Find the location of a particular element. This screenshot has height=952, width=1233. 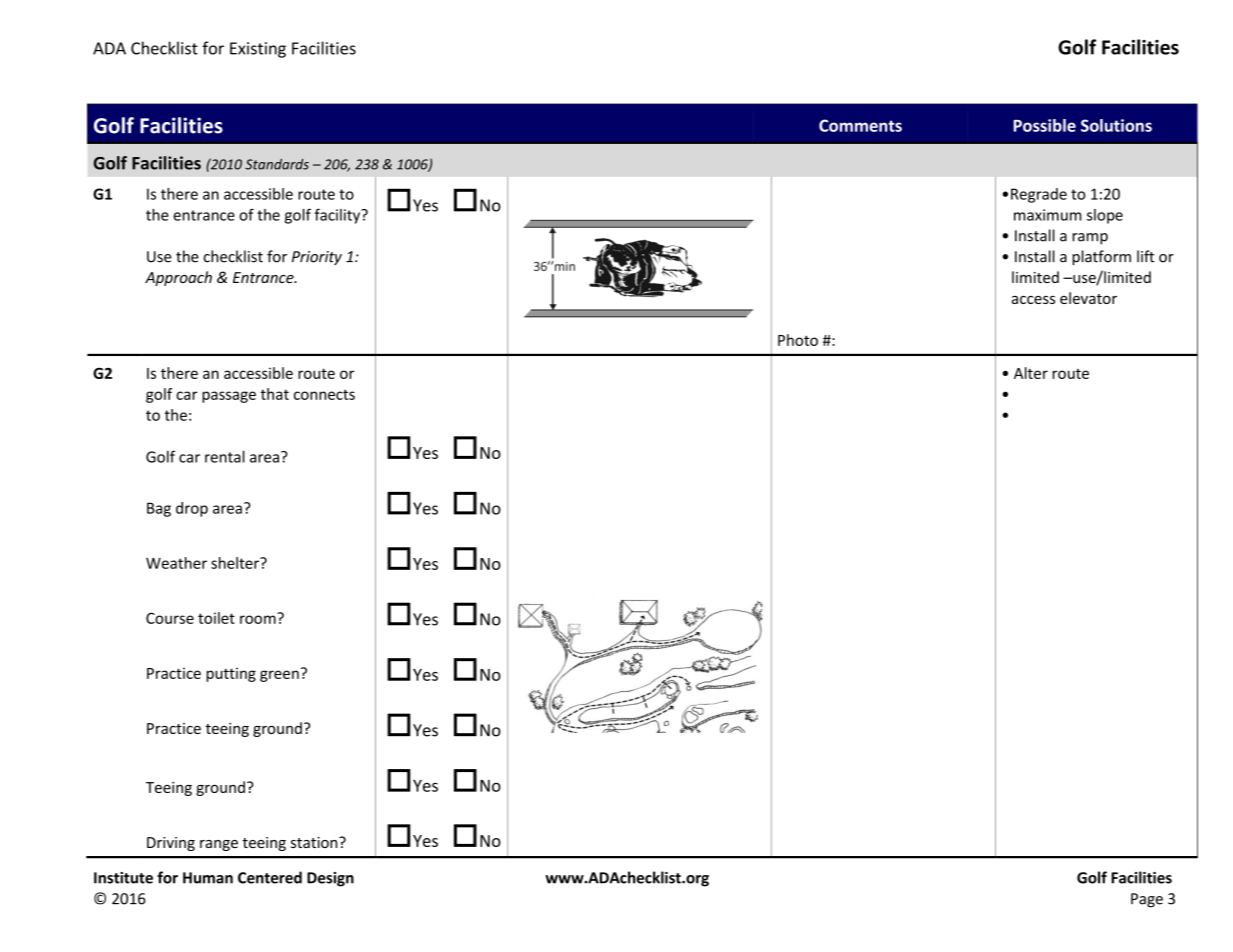

green is located at coordinates (279, 676).
